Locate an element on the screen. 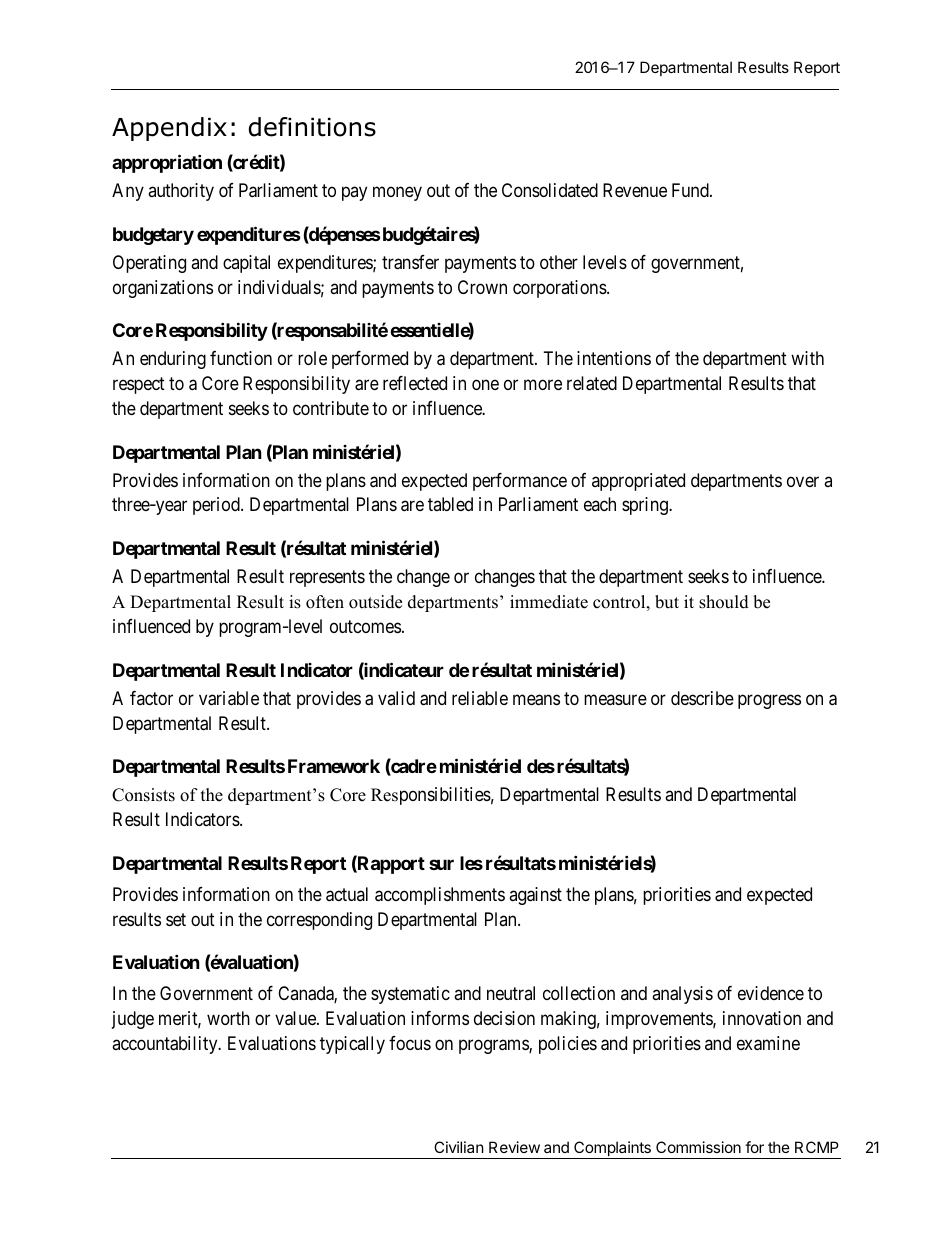 The image size is (952, 1233). set is located at coordinates (176, 919).
